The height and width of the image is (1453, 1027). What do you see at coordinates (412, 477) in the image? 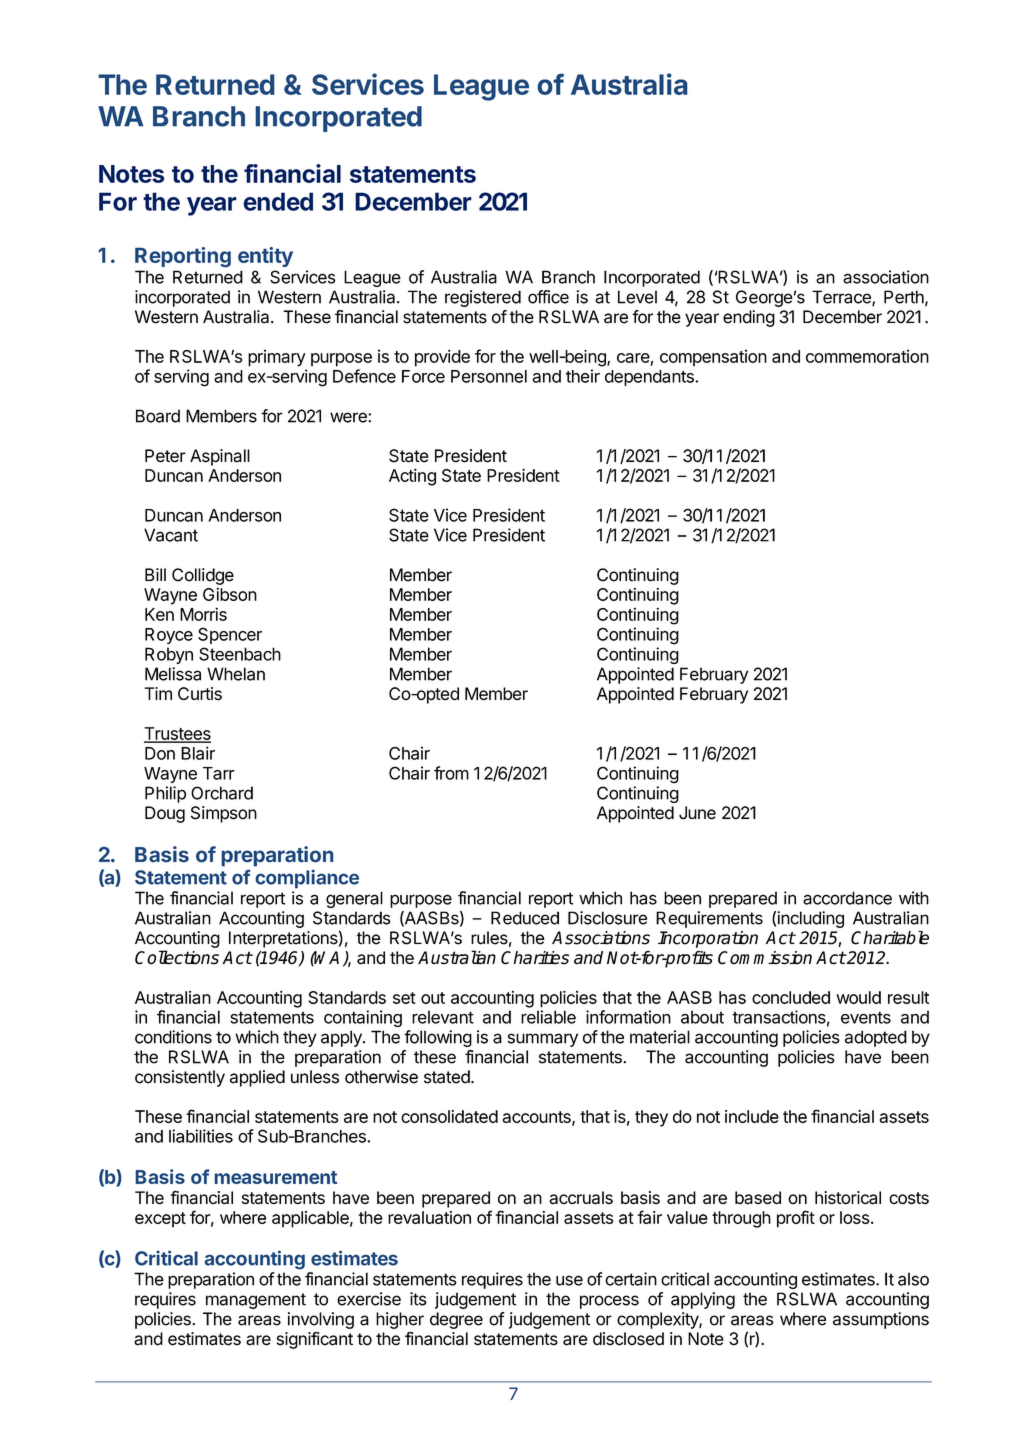
I see `Acting` at bounding box center [412, 477].
